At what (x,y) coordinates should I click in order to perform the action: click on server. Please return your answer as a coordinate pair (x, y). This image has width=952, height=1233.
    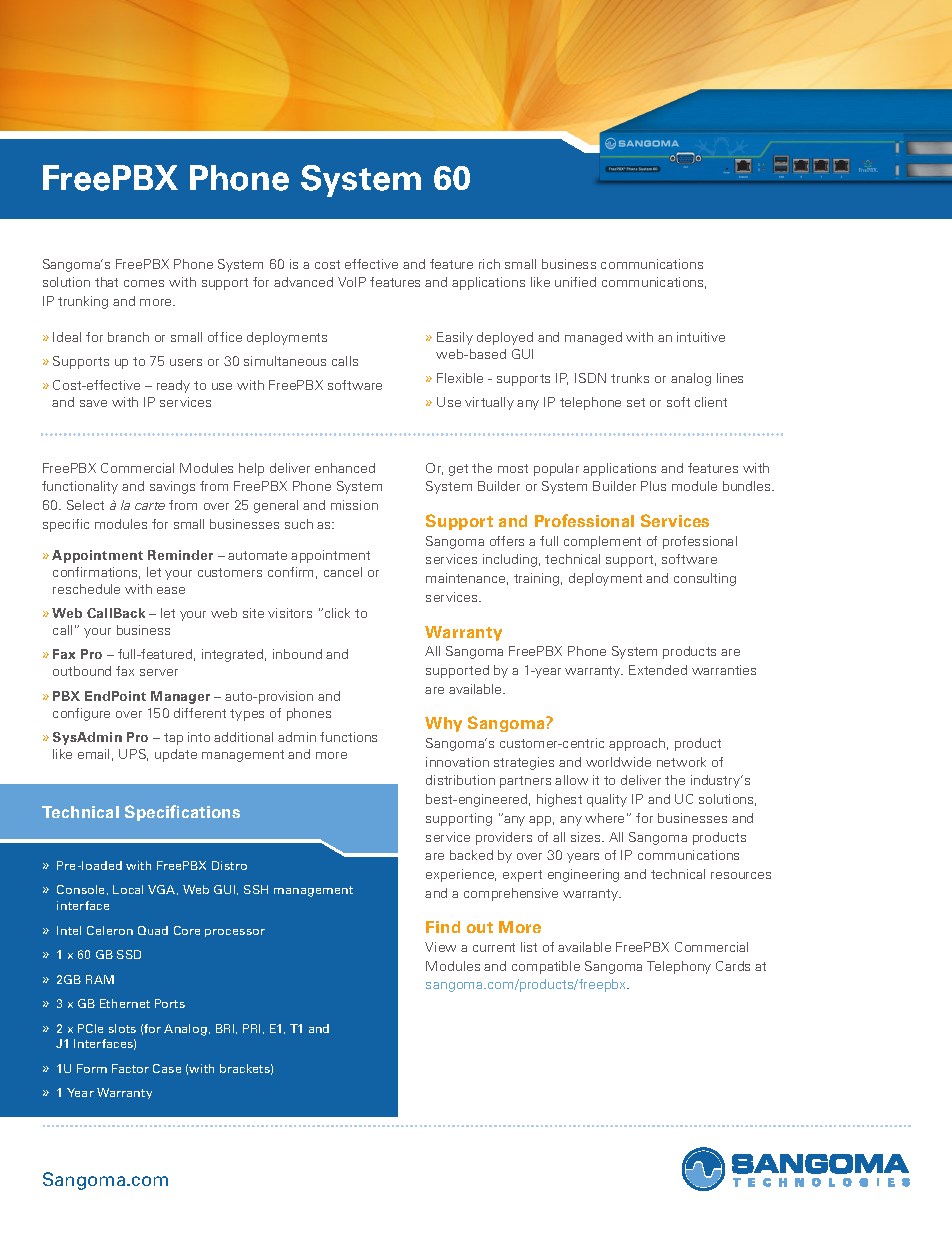
    Looking at the image, I should click on (159, 672).
